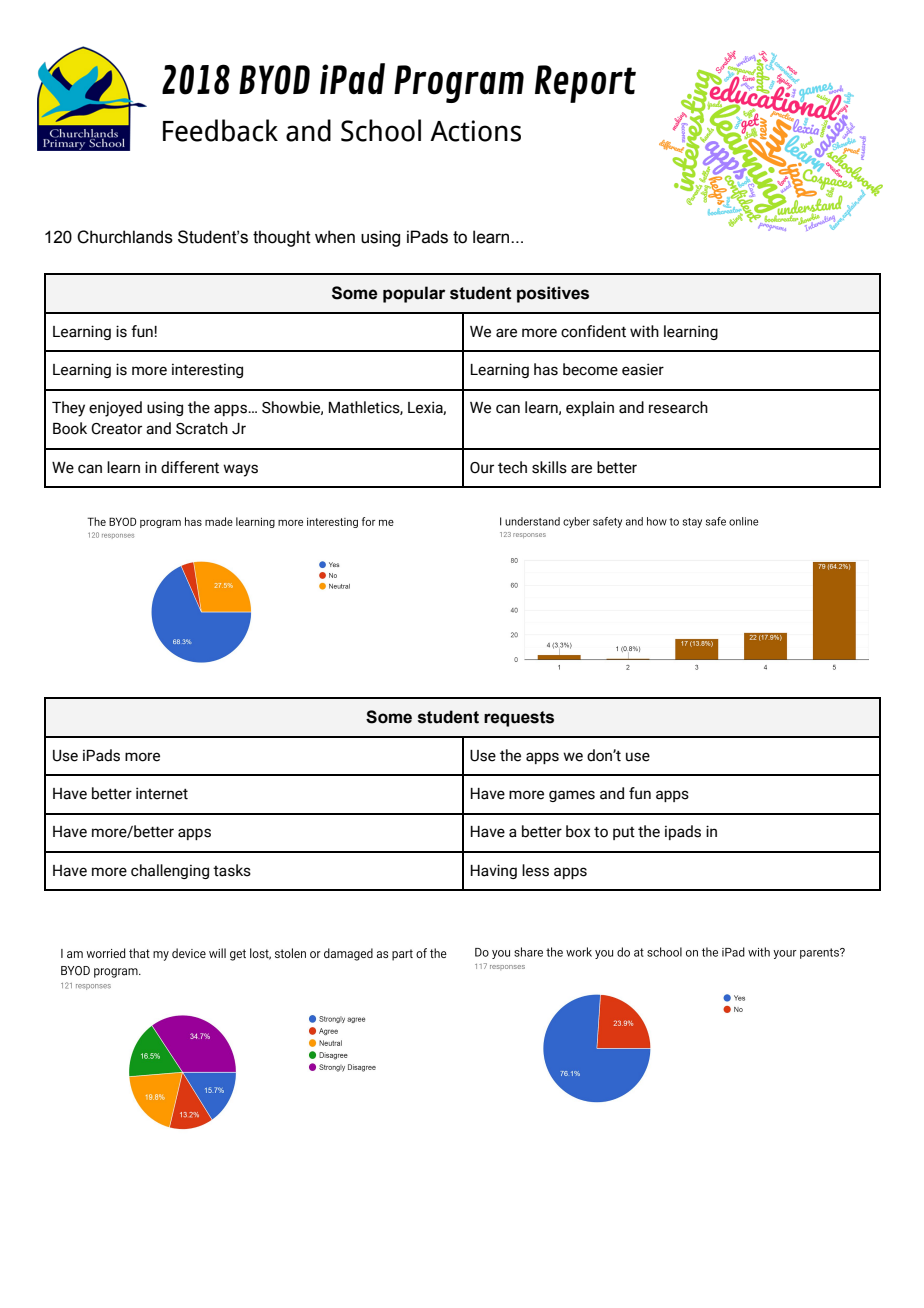 This image has width=924, height=1308. What do you see at coordinates (170, 871) in the image?
I see `challenging` at bounding box center [170, 871].
